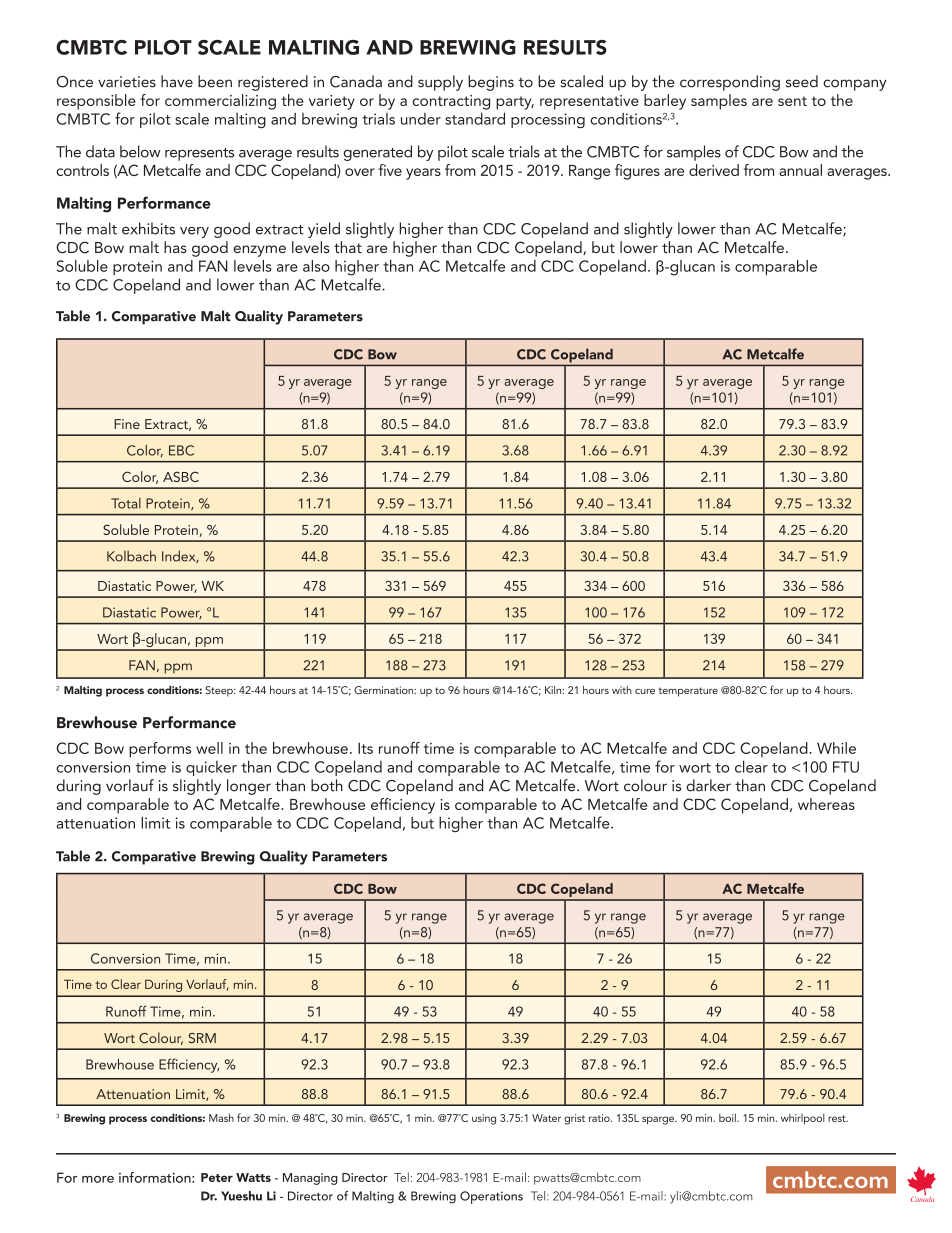 Image resolution: width=952 pixels, height=1233 pixels. Describe the element at coordinates (385, 690) in the document. I see `Germination` at that location.
